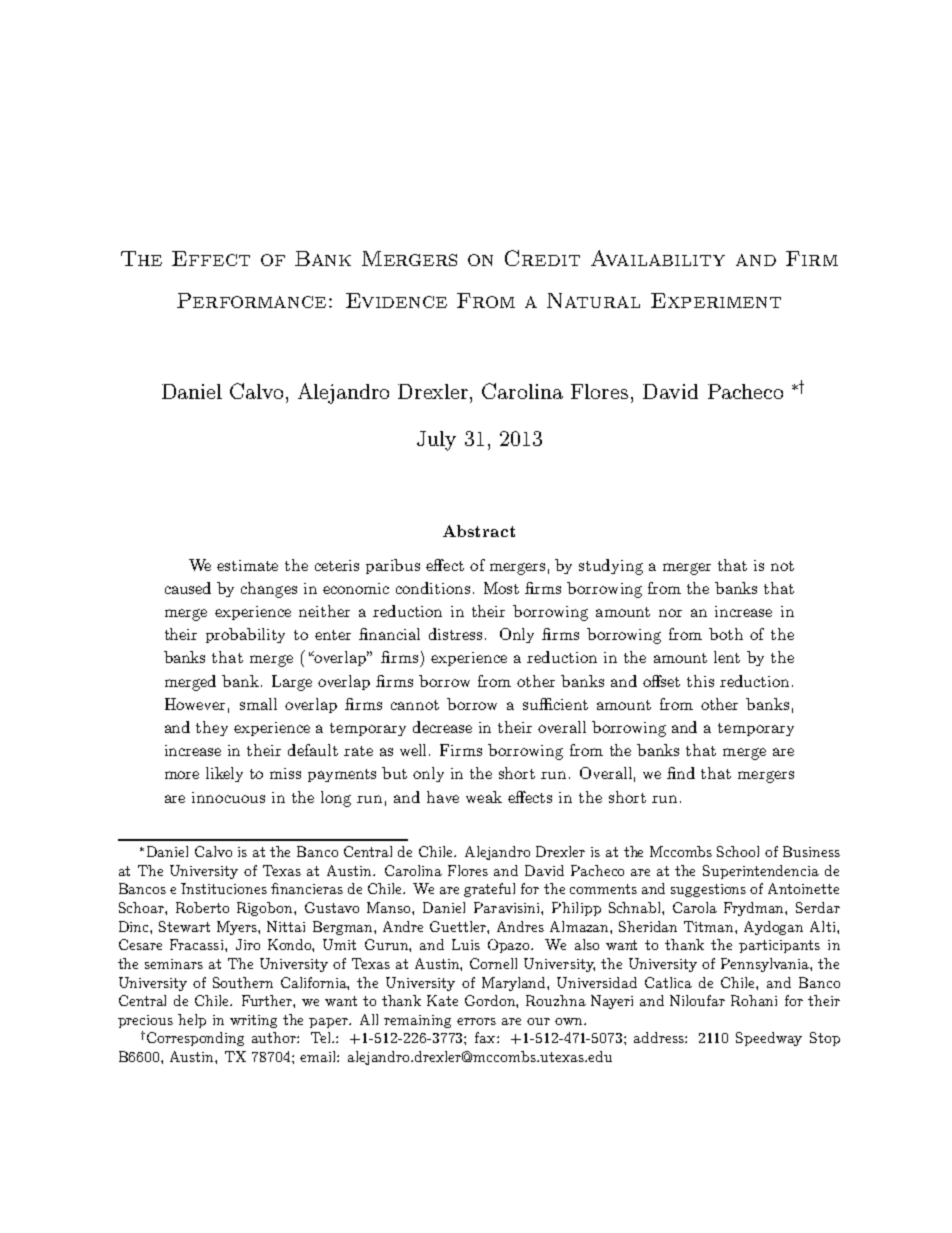 The height and width of the screenshot is (1233, 952). Describe the element at coordinates (716, 300) in the screenshot. I see `Experiment` at that location.
